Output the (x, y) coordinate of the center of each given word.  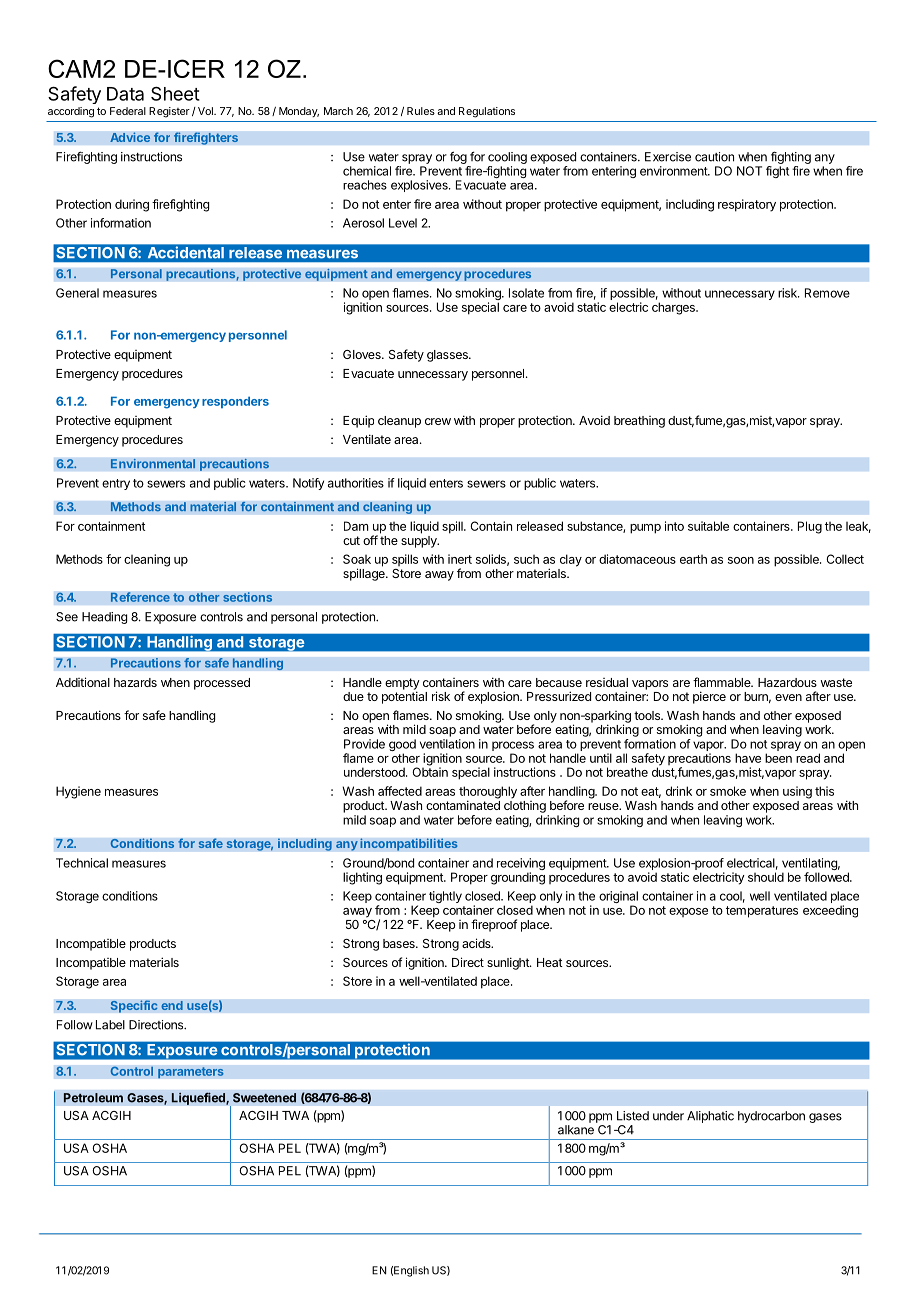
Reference (140, 597)
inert (460, 559)
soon (741, 560)
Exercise (668, 157)
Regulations (487, 112)
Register (169, 112)
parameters (191, 1073)
